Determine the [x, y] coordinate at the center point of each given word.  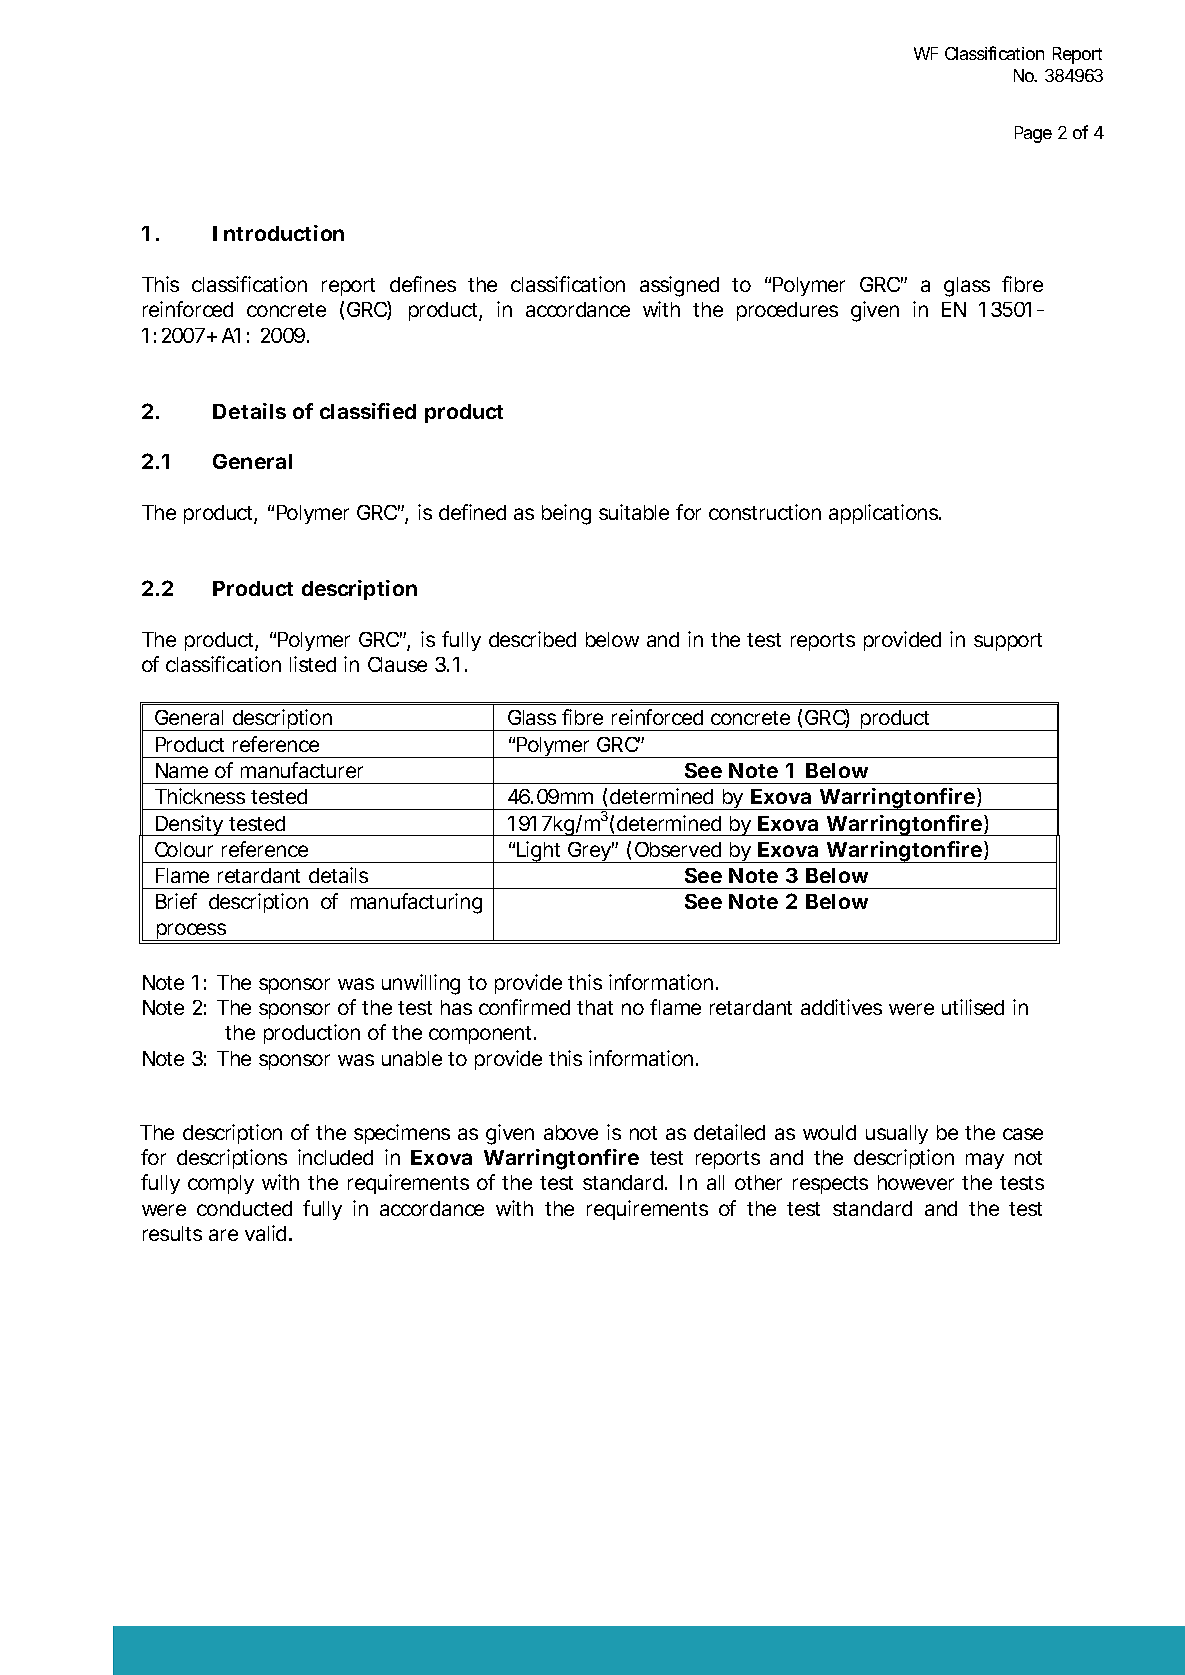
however [916, 1182]
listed [313, 664]
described [532, 639]
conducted [244, 1208]
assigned [679, 286]
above [571, 1132]
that [595, 1007]
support [1008, 642]
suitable [634, 512]
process [191, 932]
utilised [973, 1007]
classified [368, 411]
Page [1033, 134]
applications [884, 514]
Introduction [278, 233]
